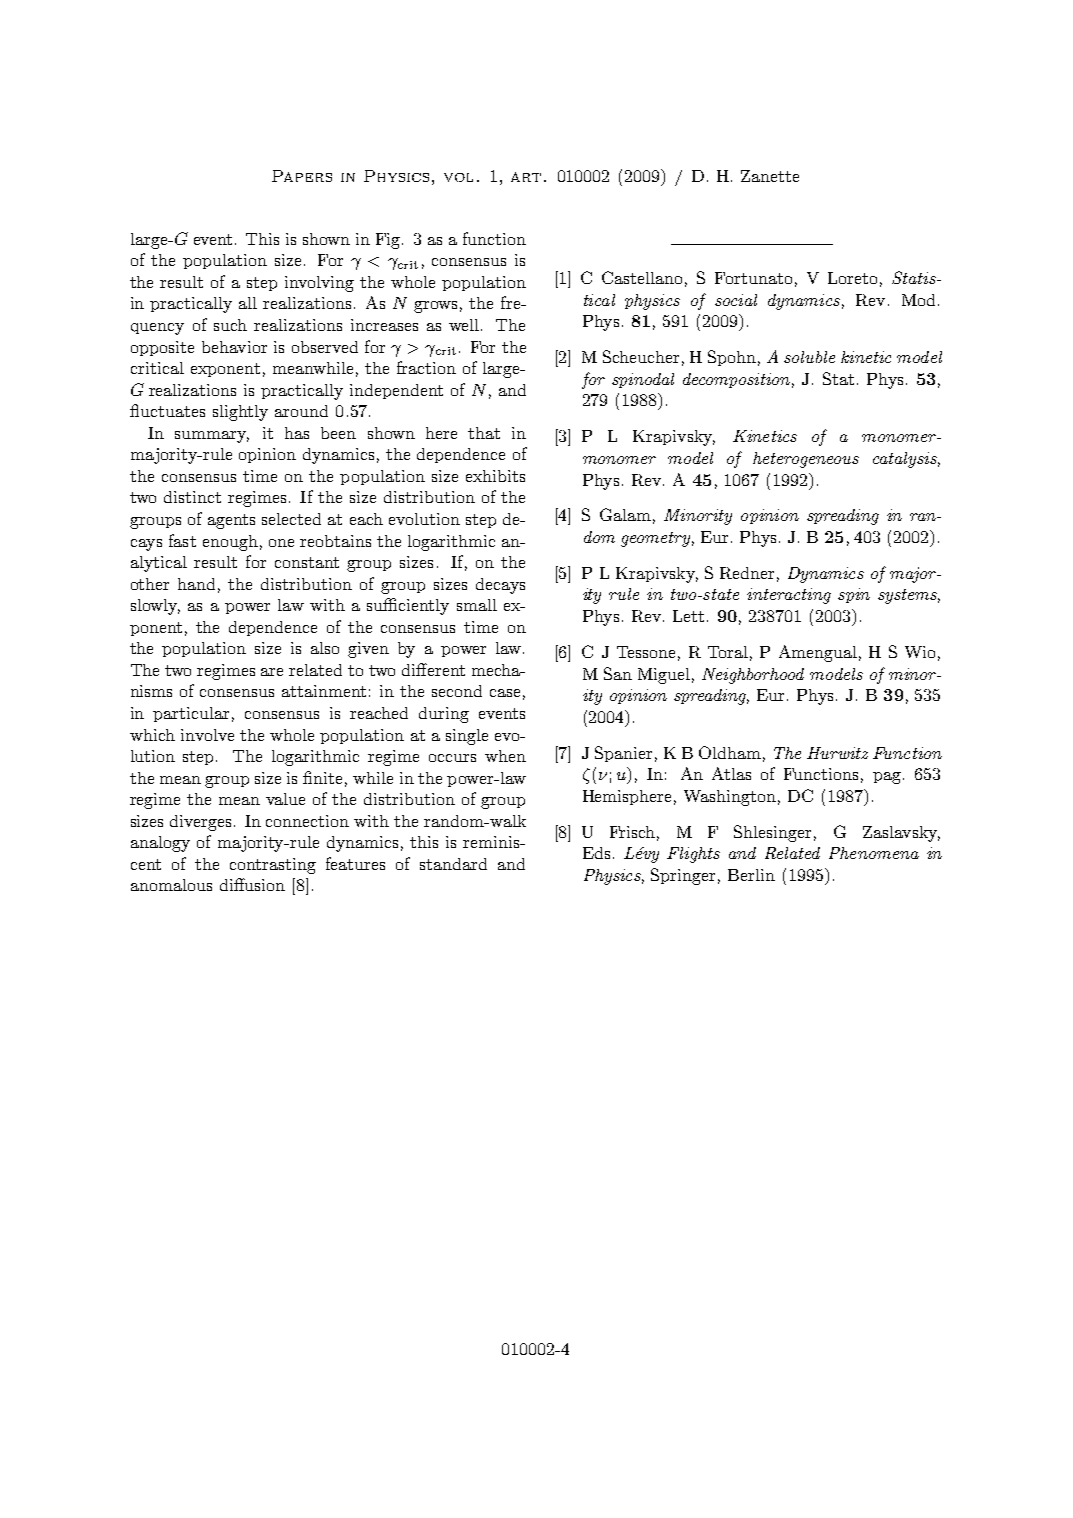 This screenshot has height=1518, width=1073. I want to click on Berlin, so click(751, 875).
